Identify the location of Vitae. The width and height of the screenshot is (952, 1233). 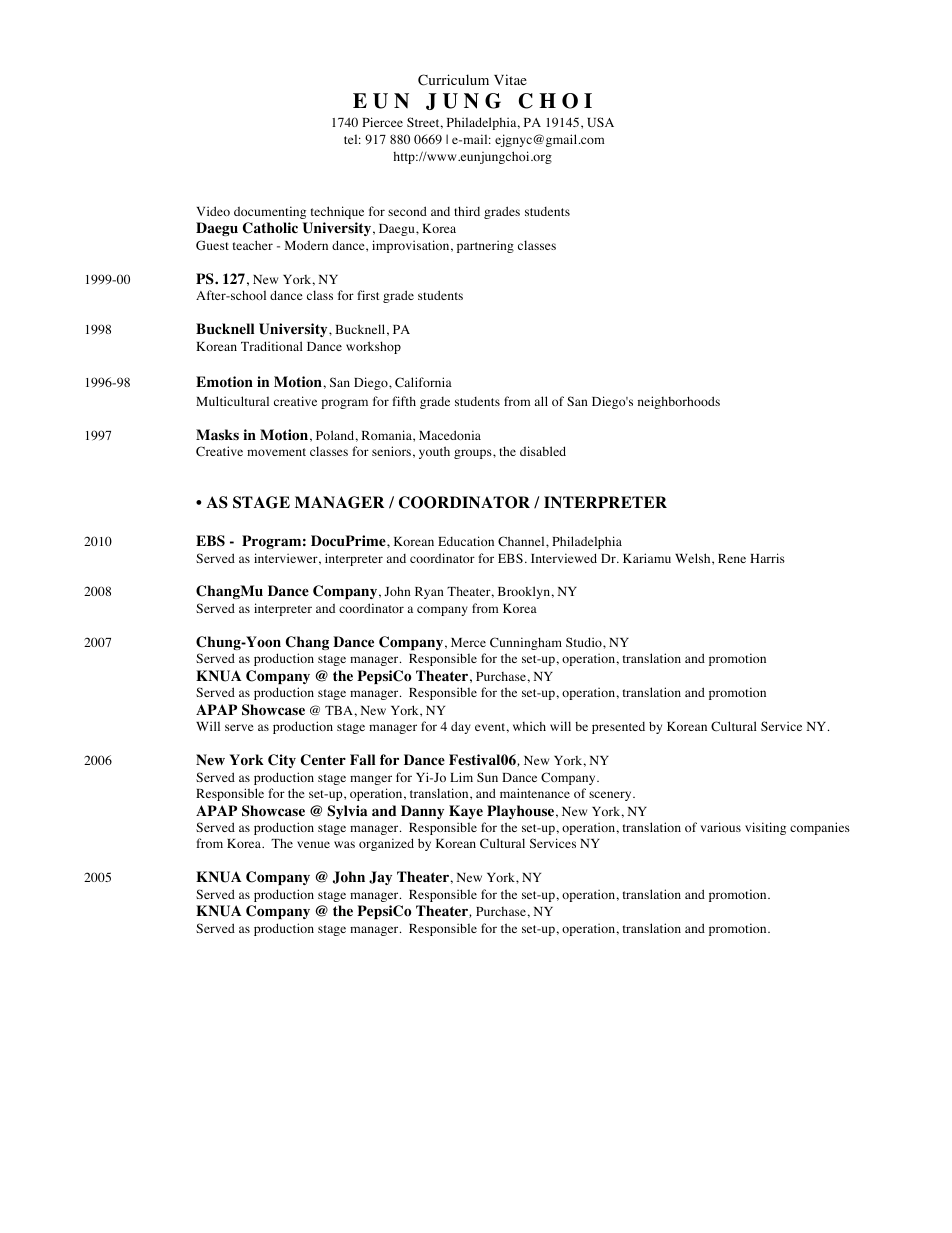
(510, 79).
